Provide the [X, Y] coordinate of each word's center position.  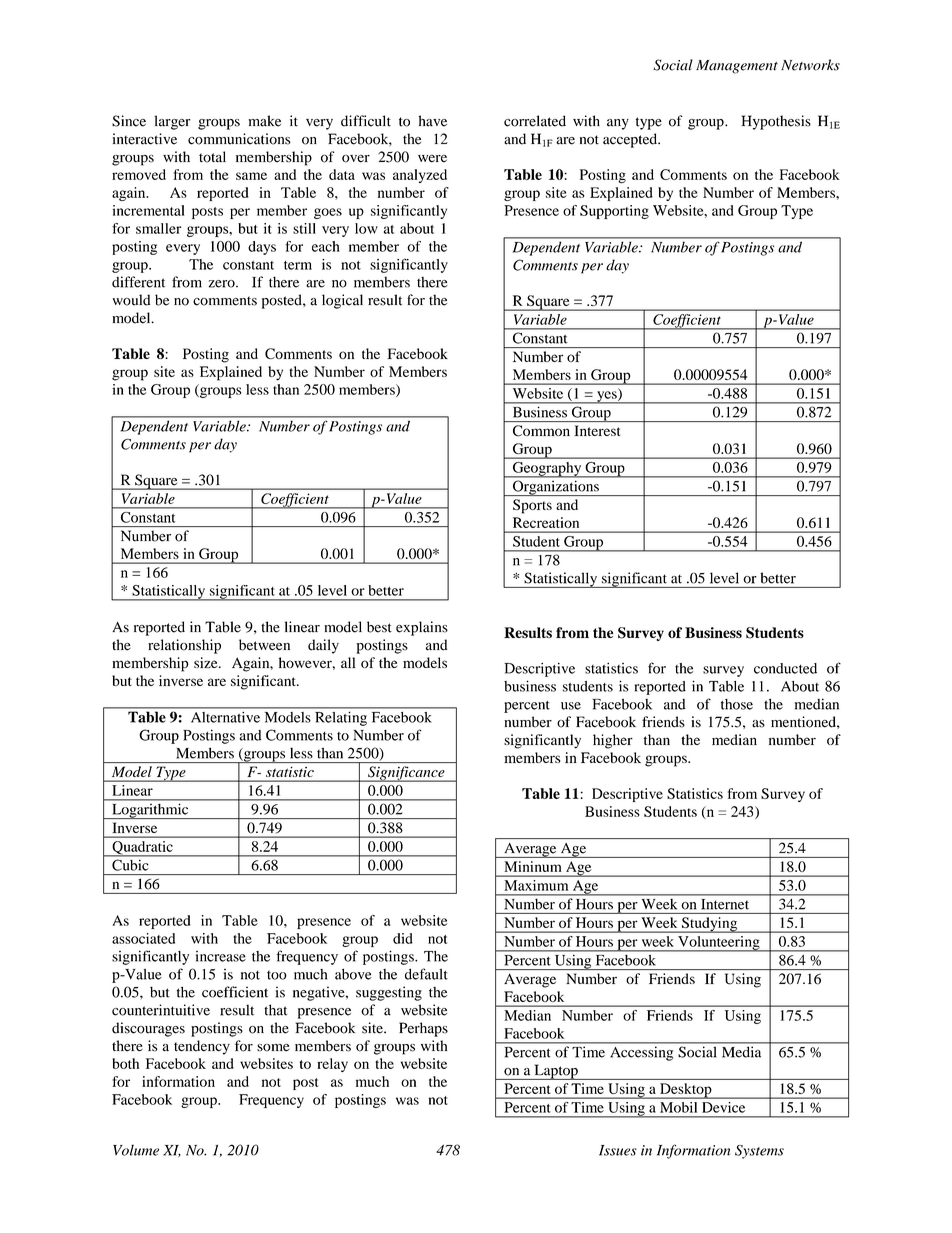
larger [172, 122]
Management [737, 67]
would [131, 300]
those [737, 704]
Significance [406, 774]
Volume [136, 1150]
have [433, 121]
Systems [759, 1152]
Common [541, 430]
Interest [597, 430]
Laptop [556, 1072]
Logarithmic [150, 811]
